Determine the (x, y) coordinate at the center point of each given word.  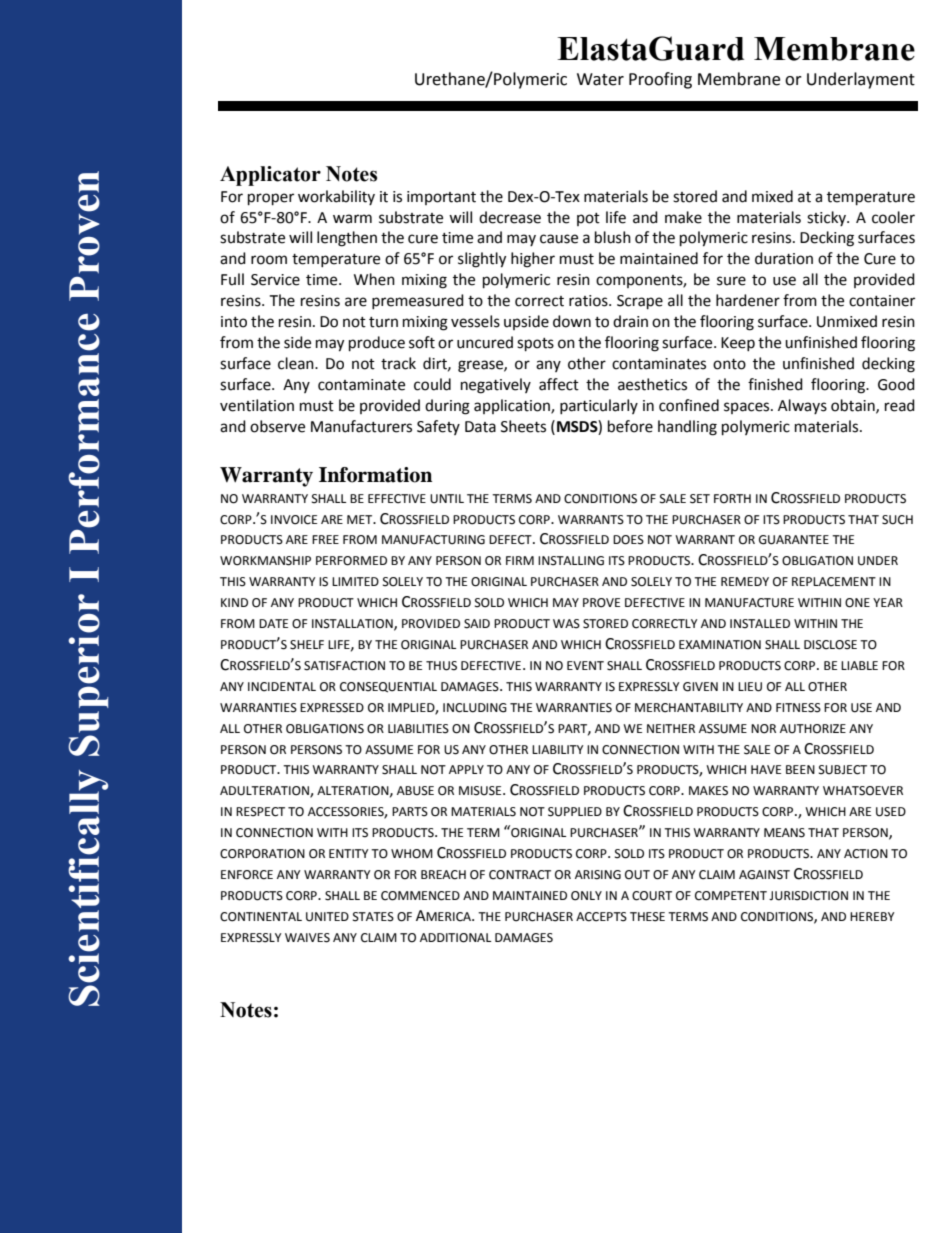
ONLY (586, 896)
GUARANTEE (794, 540)
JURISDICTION (808, 896)
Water (600, 79)
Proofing (660, 80)
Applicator (270, 176)
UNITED (327, 917)
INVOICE (294, 520)
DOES (628, 540)
